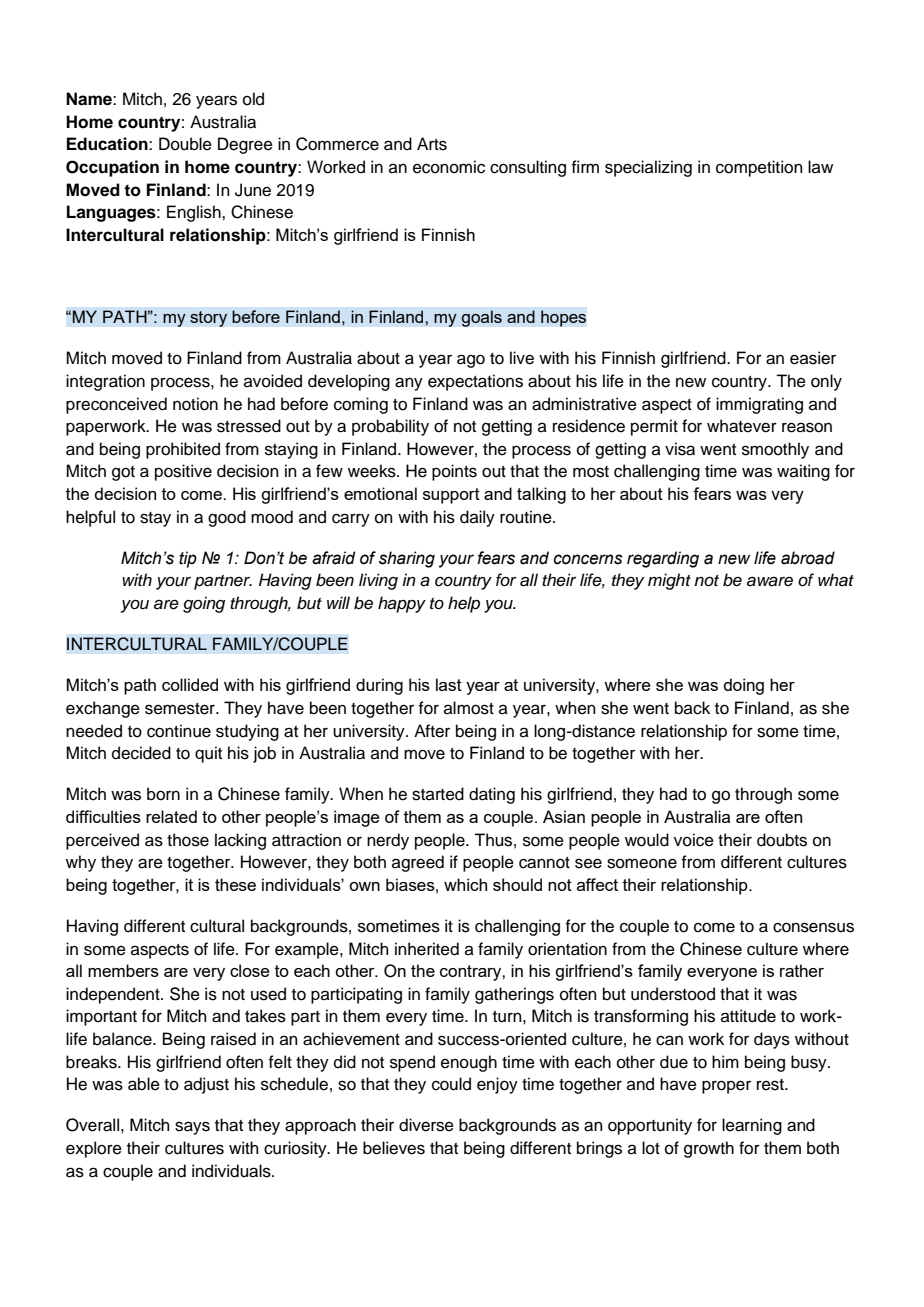 This screenshot has width=924, height=1307. I want to click on competition, so click(759, 168).
